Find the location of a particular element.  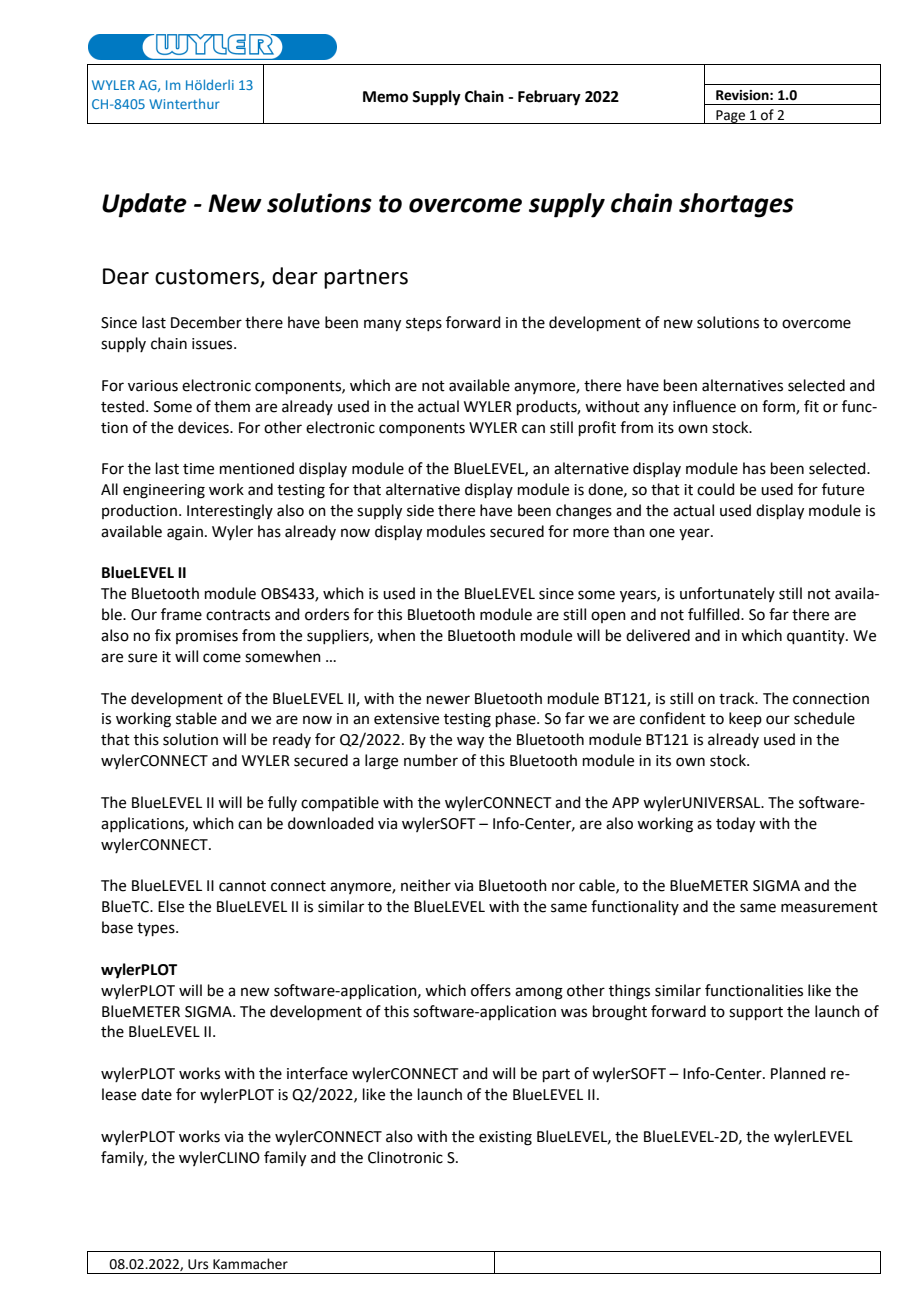

customers is located at coordinates (208, 278).
